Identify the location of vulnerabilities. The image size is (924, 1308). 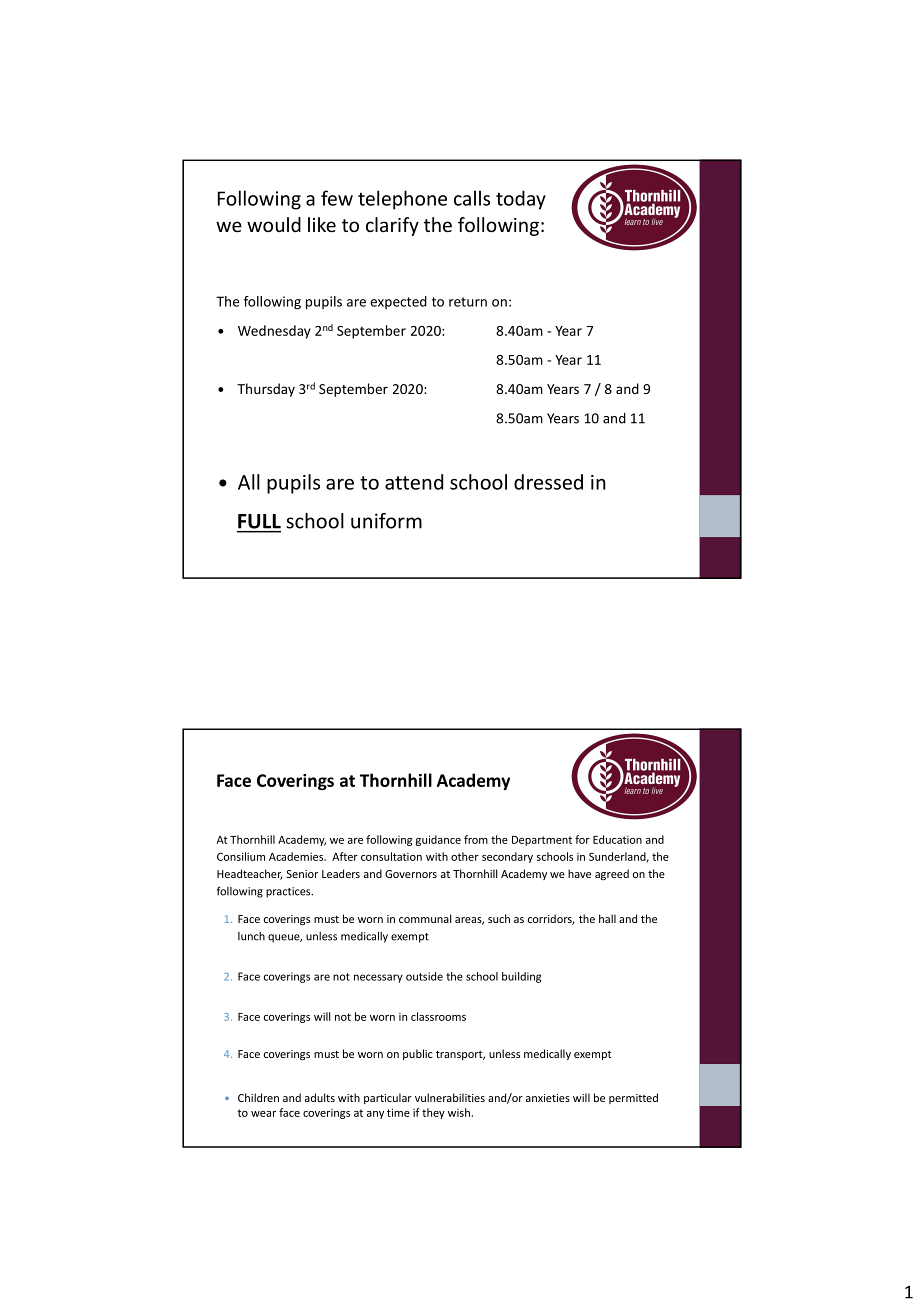
(450, 1097).
